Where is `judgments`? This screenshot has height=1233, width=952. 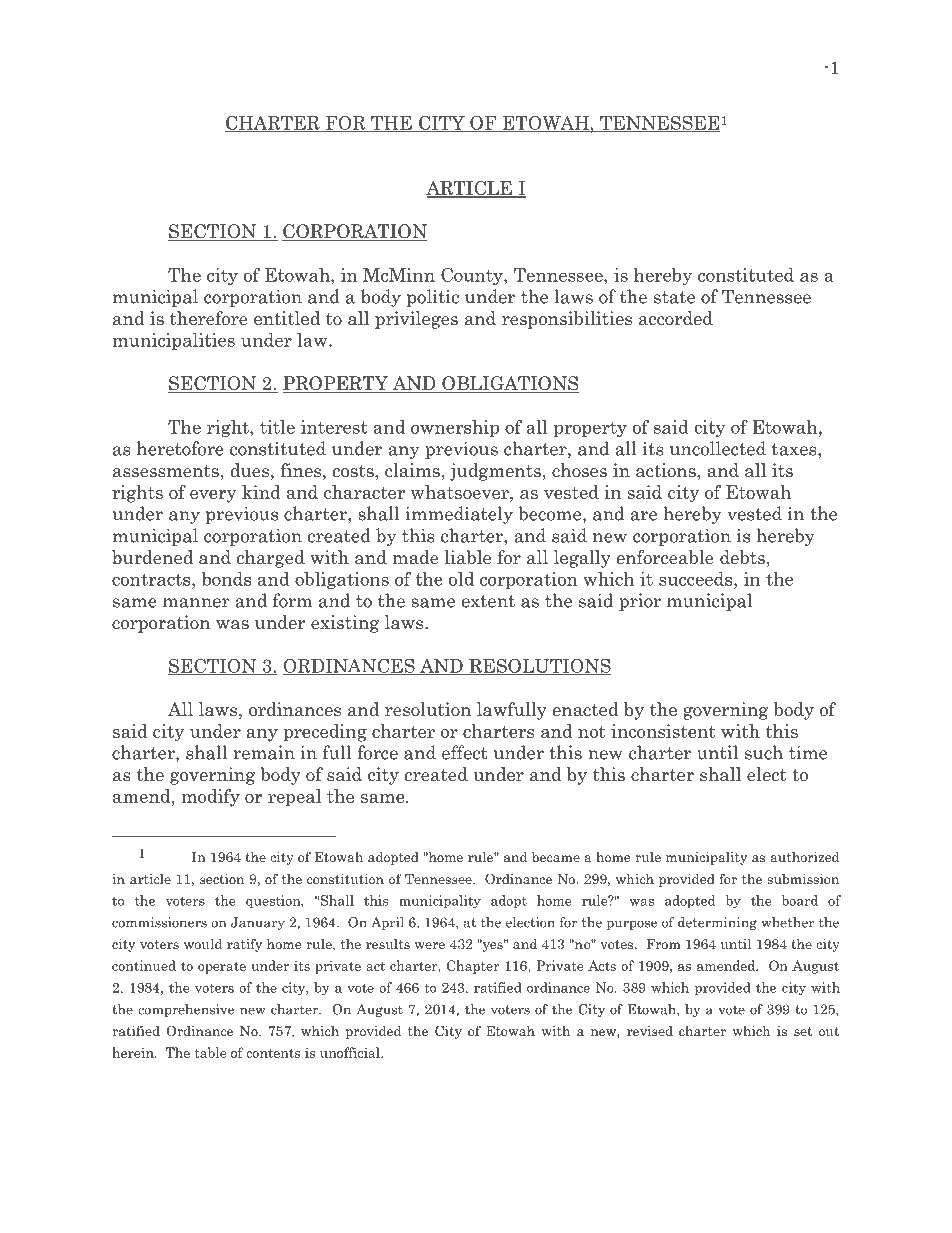 judgments is located at coordinates (495, 472).
